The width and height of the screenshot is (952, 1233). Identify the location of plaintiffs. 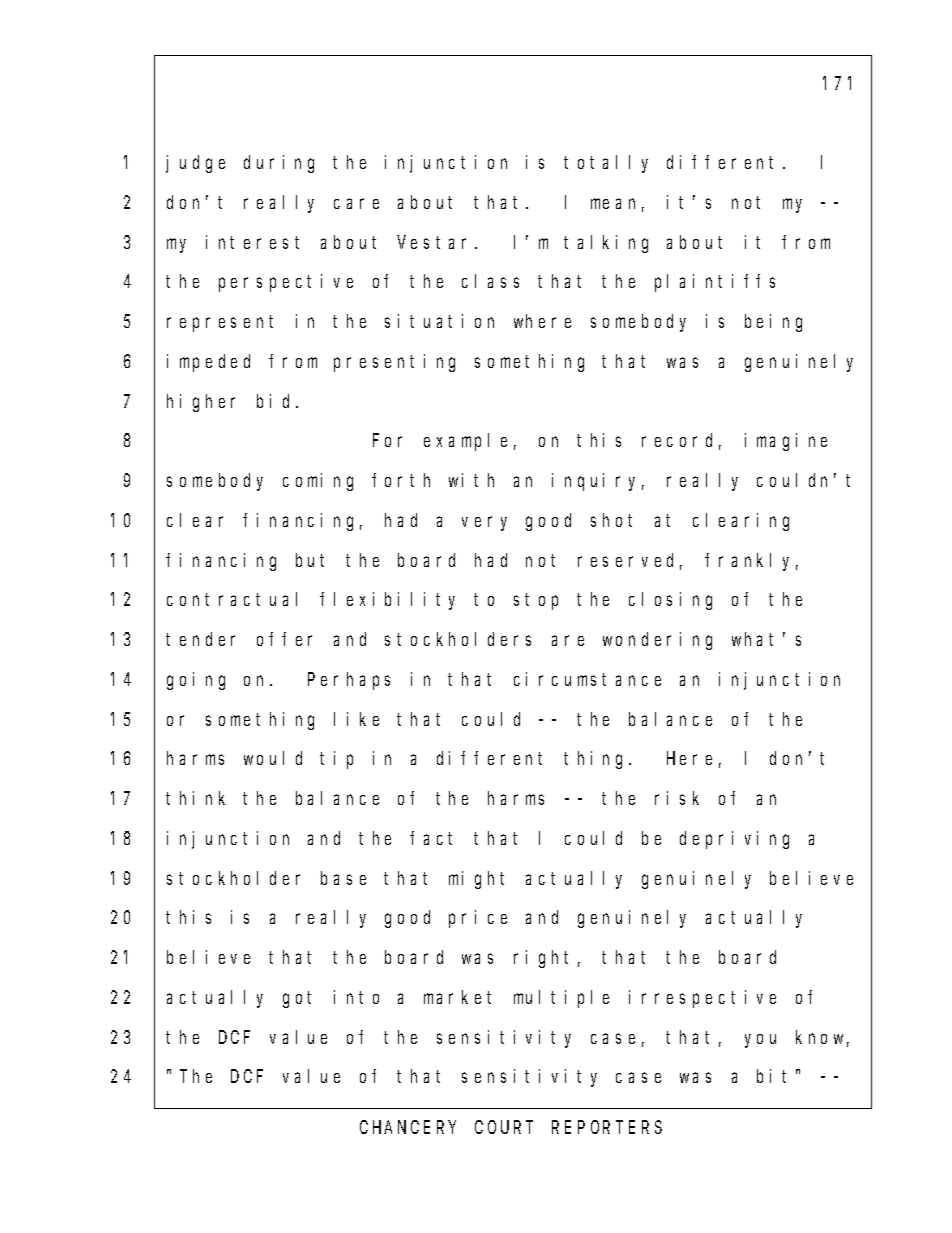
(715, 283).
